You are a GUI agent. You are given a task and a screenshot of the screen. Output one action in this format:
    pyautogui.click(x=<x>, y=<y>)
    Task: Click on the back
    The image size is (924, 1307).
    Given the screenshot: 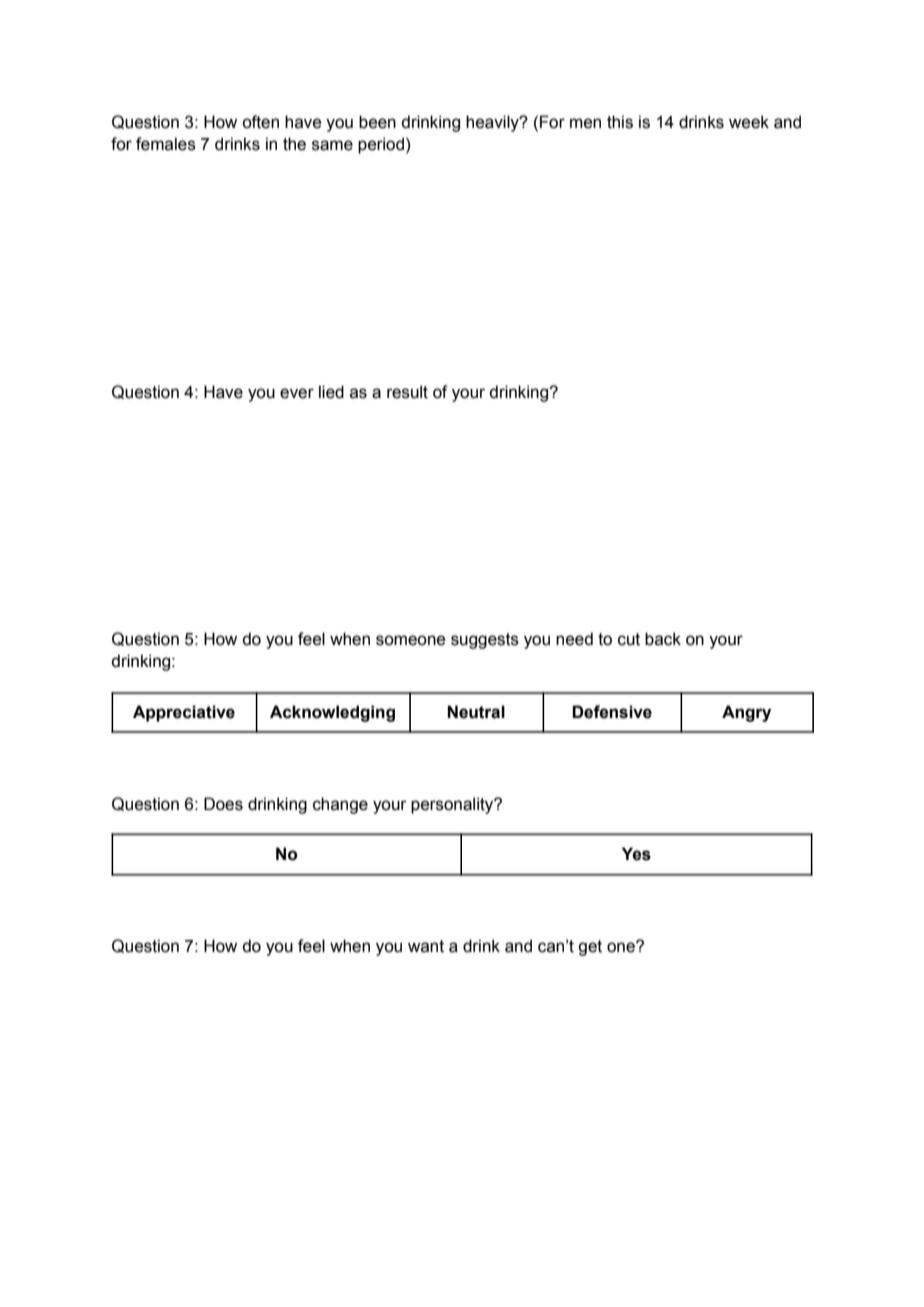 What is the action you would take?
    pyautogui.click(x=663, y=639)
